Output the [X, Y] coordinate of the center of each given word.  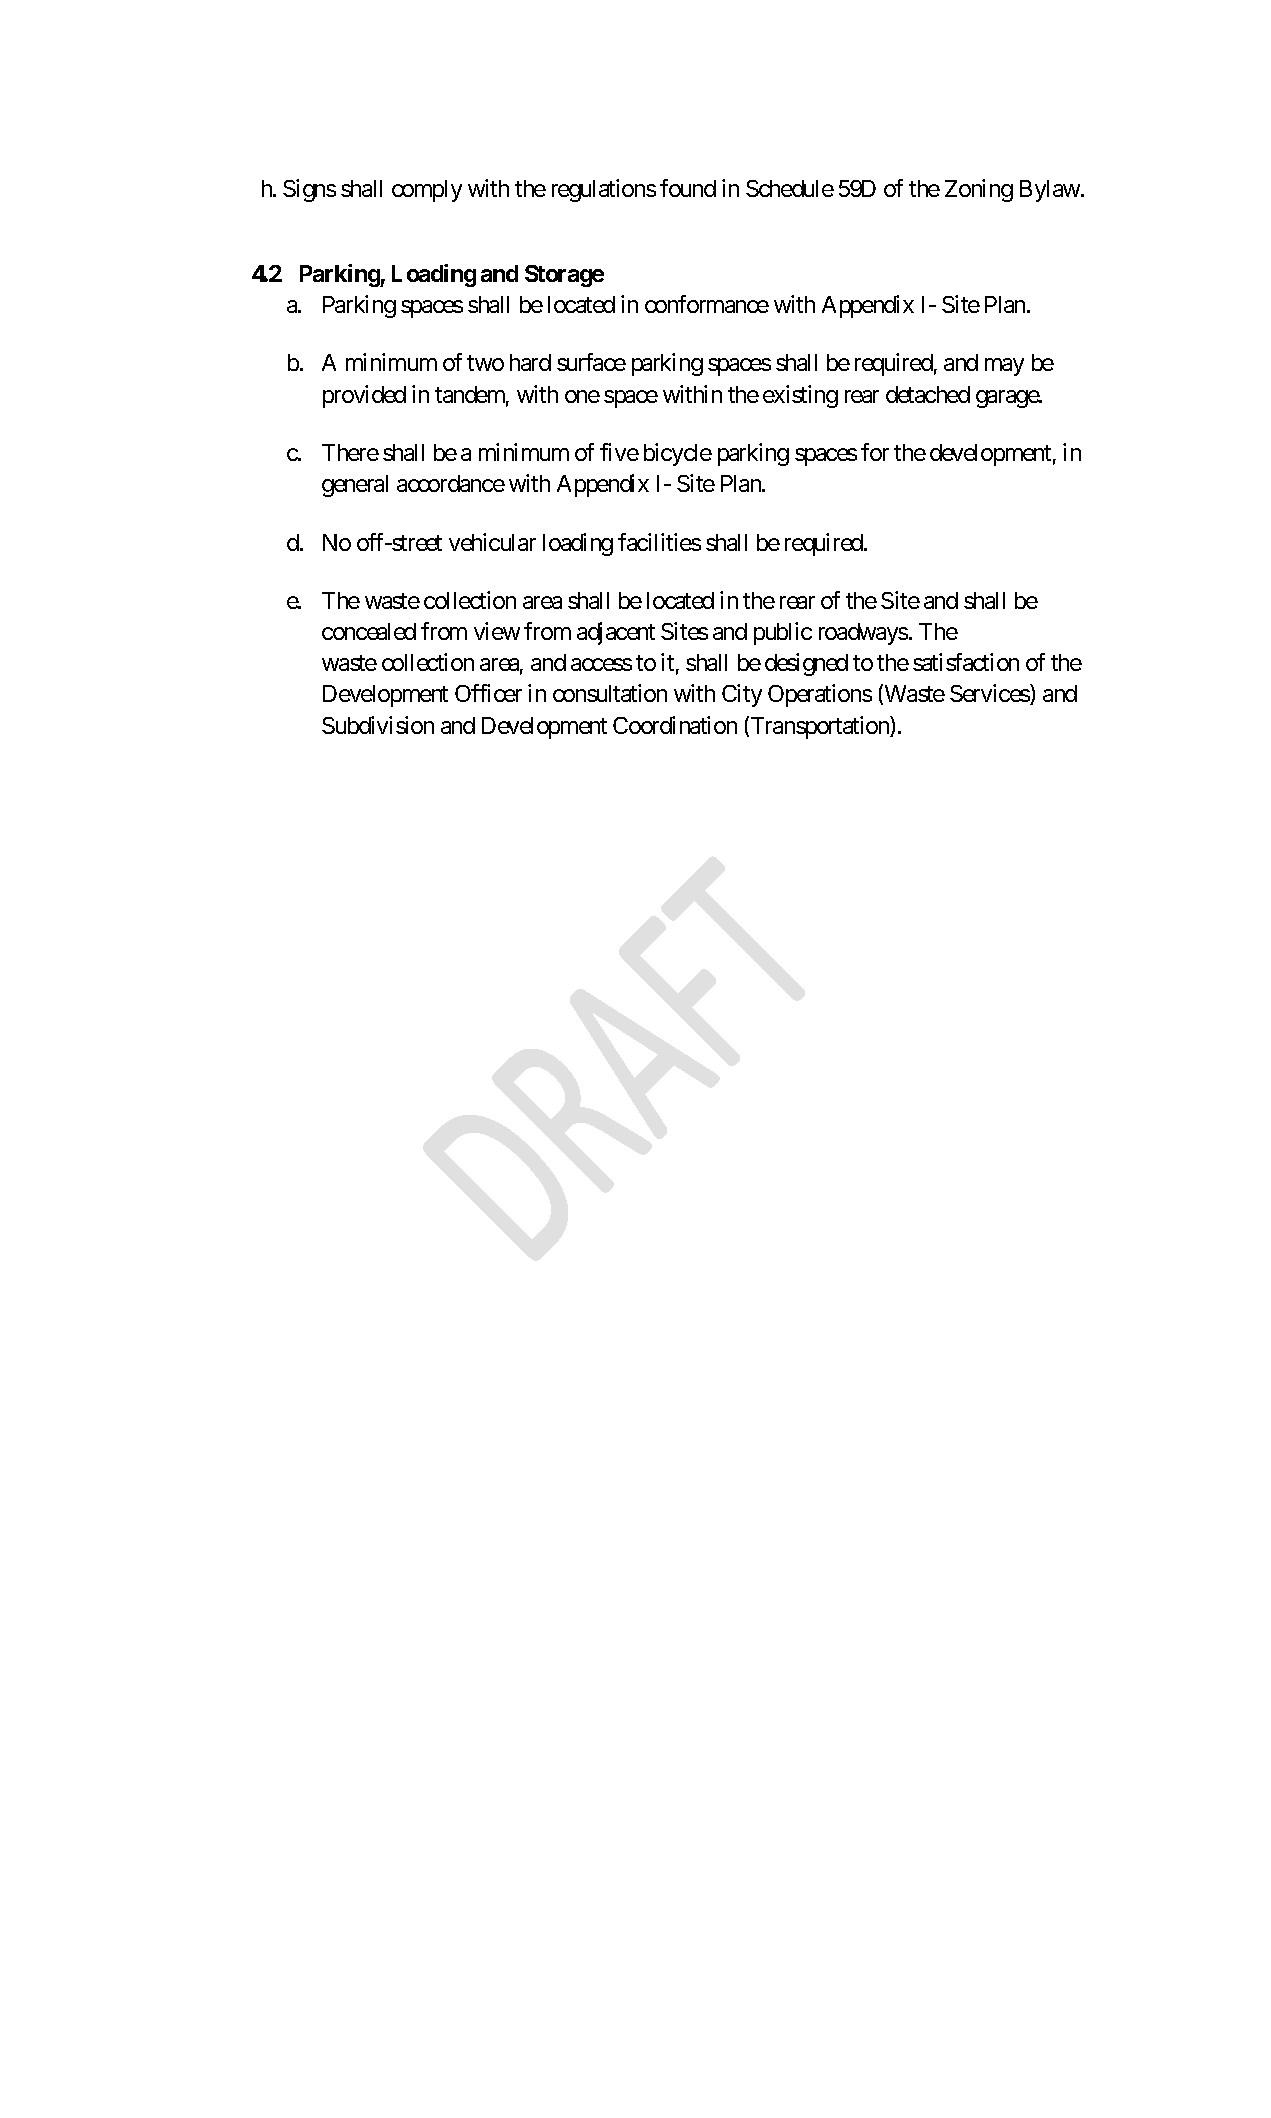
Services [990, 694]
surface [591, 362]
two [485, 363]
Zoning [979, 190]
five [619, 452]
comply [427, 191]
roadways [863, 634]
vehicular [492, 542]
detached [928, 394]
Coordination [675, 725]
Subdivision [378, 725]
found [688, 188]
